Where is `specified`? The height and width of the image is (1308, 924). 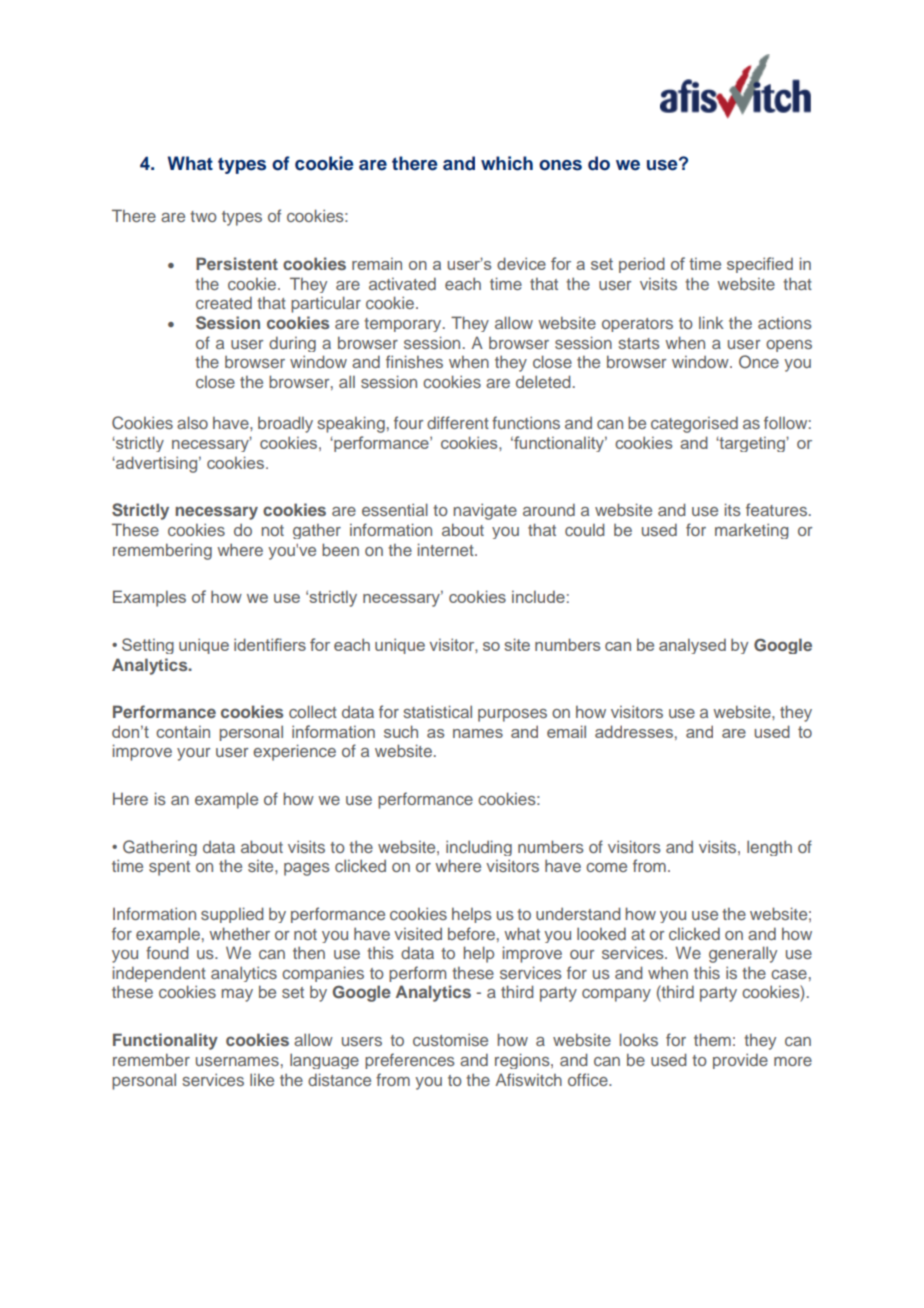
specified is located at coordinates (760, 265).
